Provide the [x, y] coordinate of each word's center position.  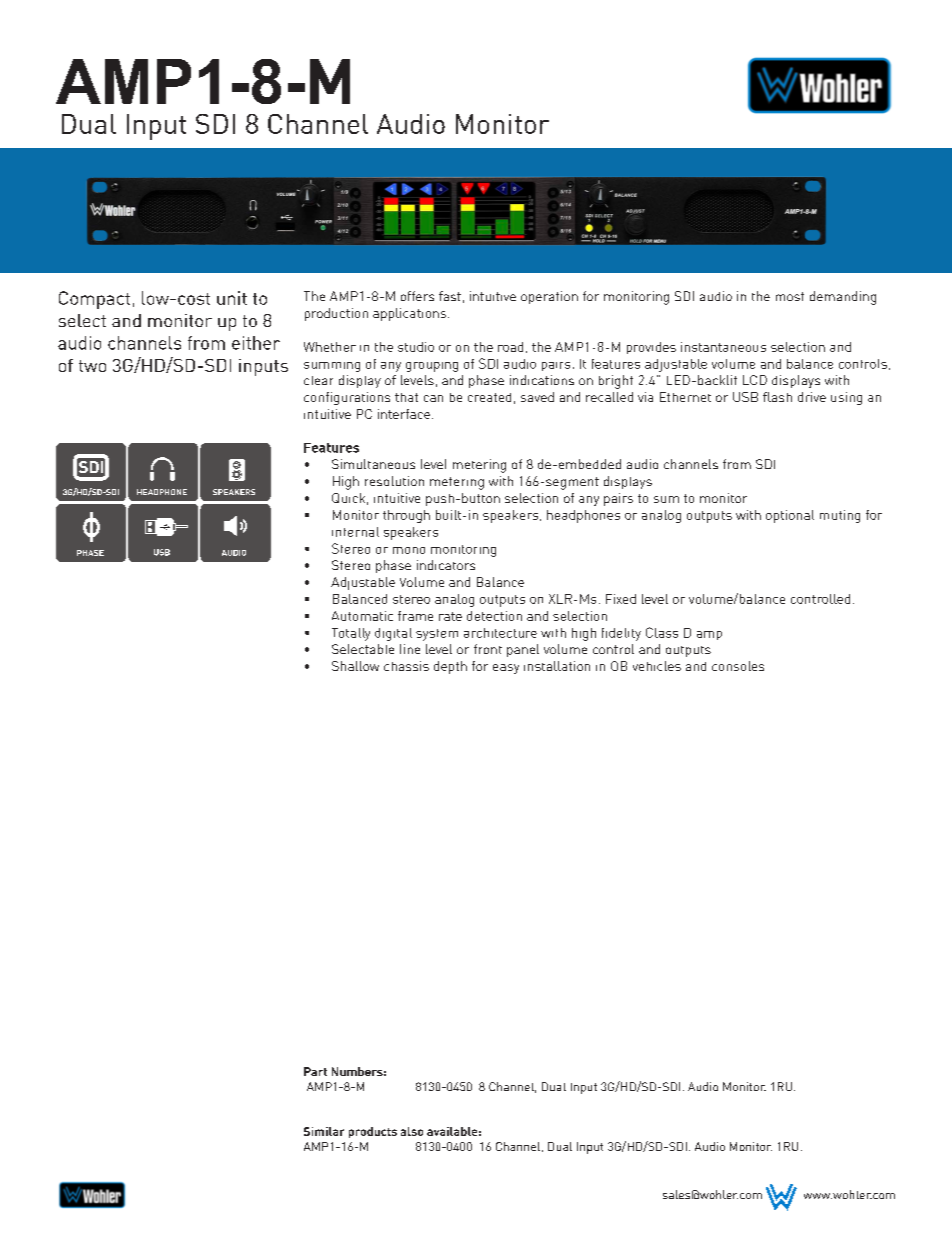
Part [315, 1071]
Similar [324, 1131]
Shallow [355, 666]
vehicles [657, 666]
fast [450, 296]
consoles [738, 666]
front [488, 649]
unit [232, 298]
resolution [394, 481]
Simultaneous [373, 464]
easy [506, 669]
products [373, 1132]
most [790, 296]
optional [790, 516]
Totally [351, 634]
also [412, 1131]
